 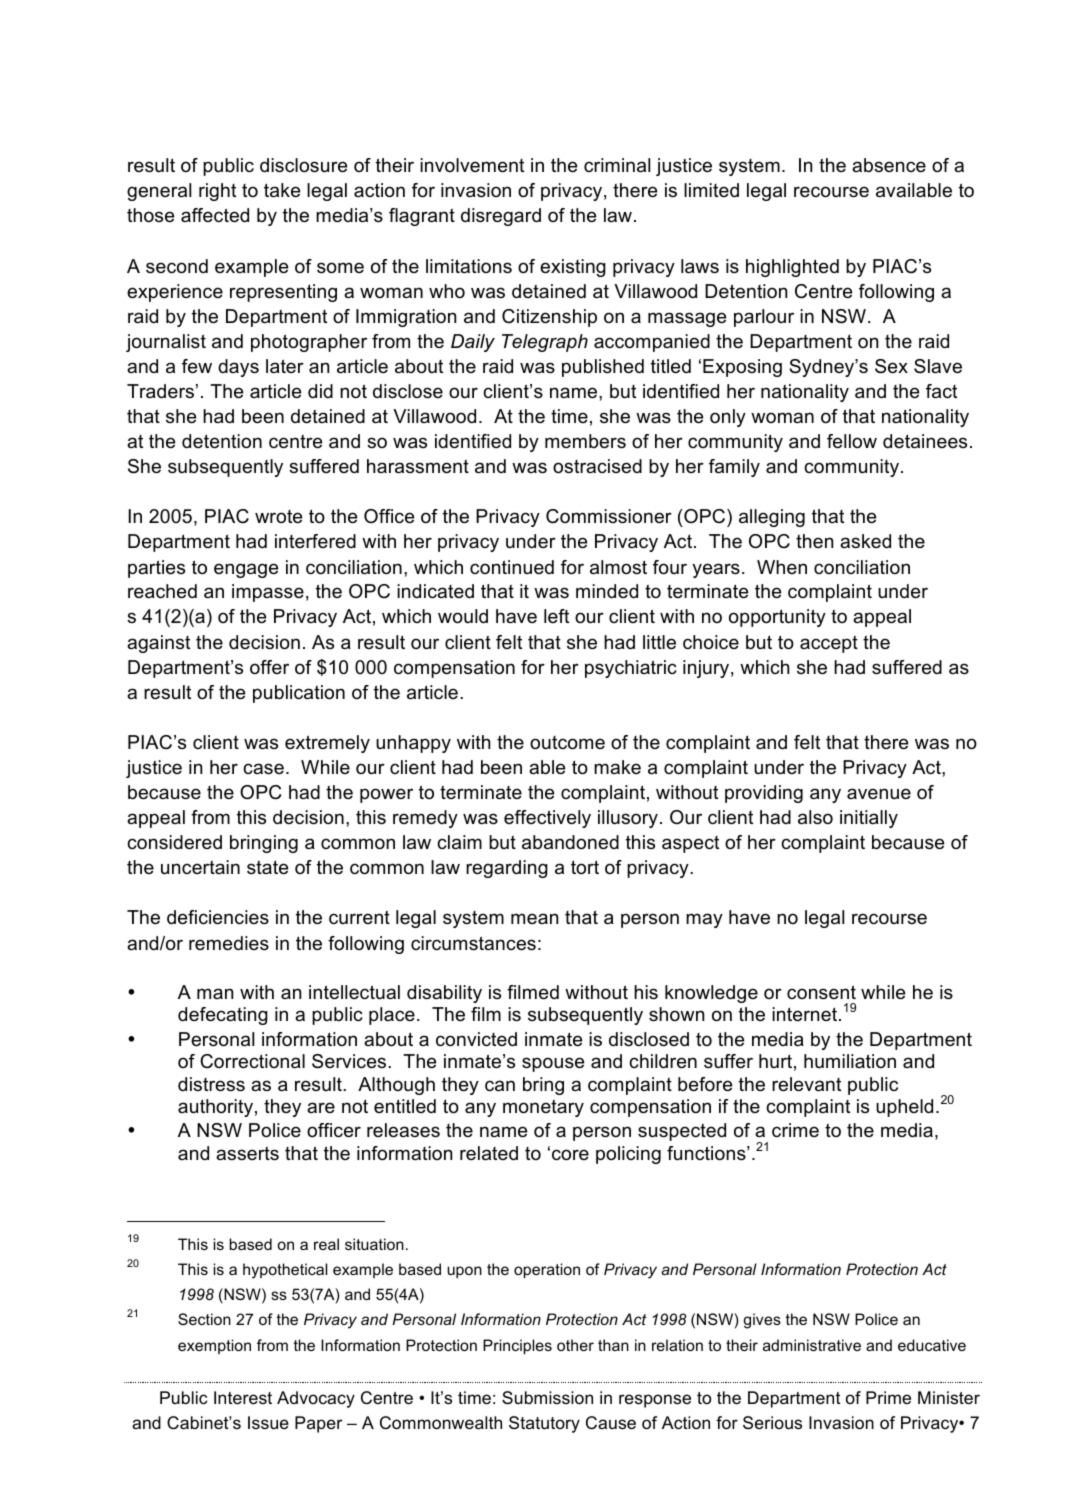 I want to click on asserts, so click(x=247, y=1153).
